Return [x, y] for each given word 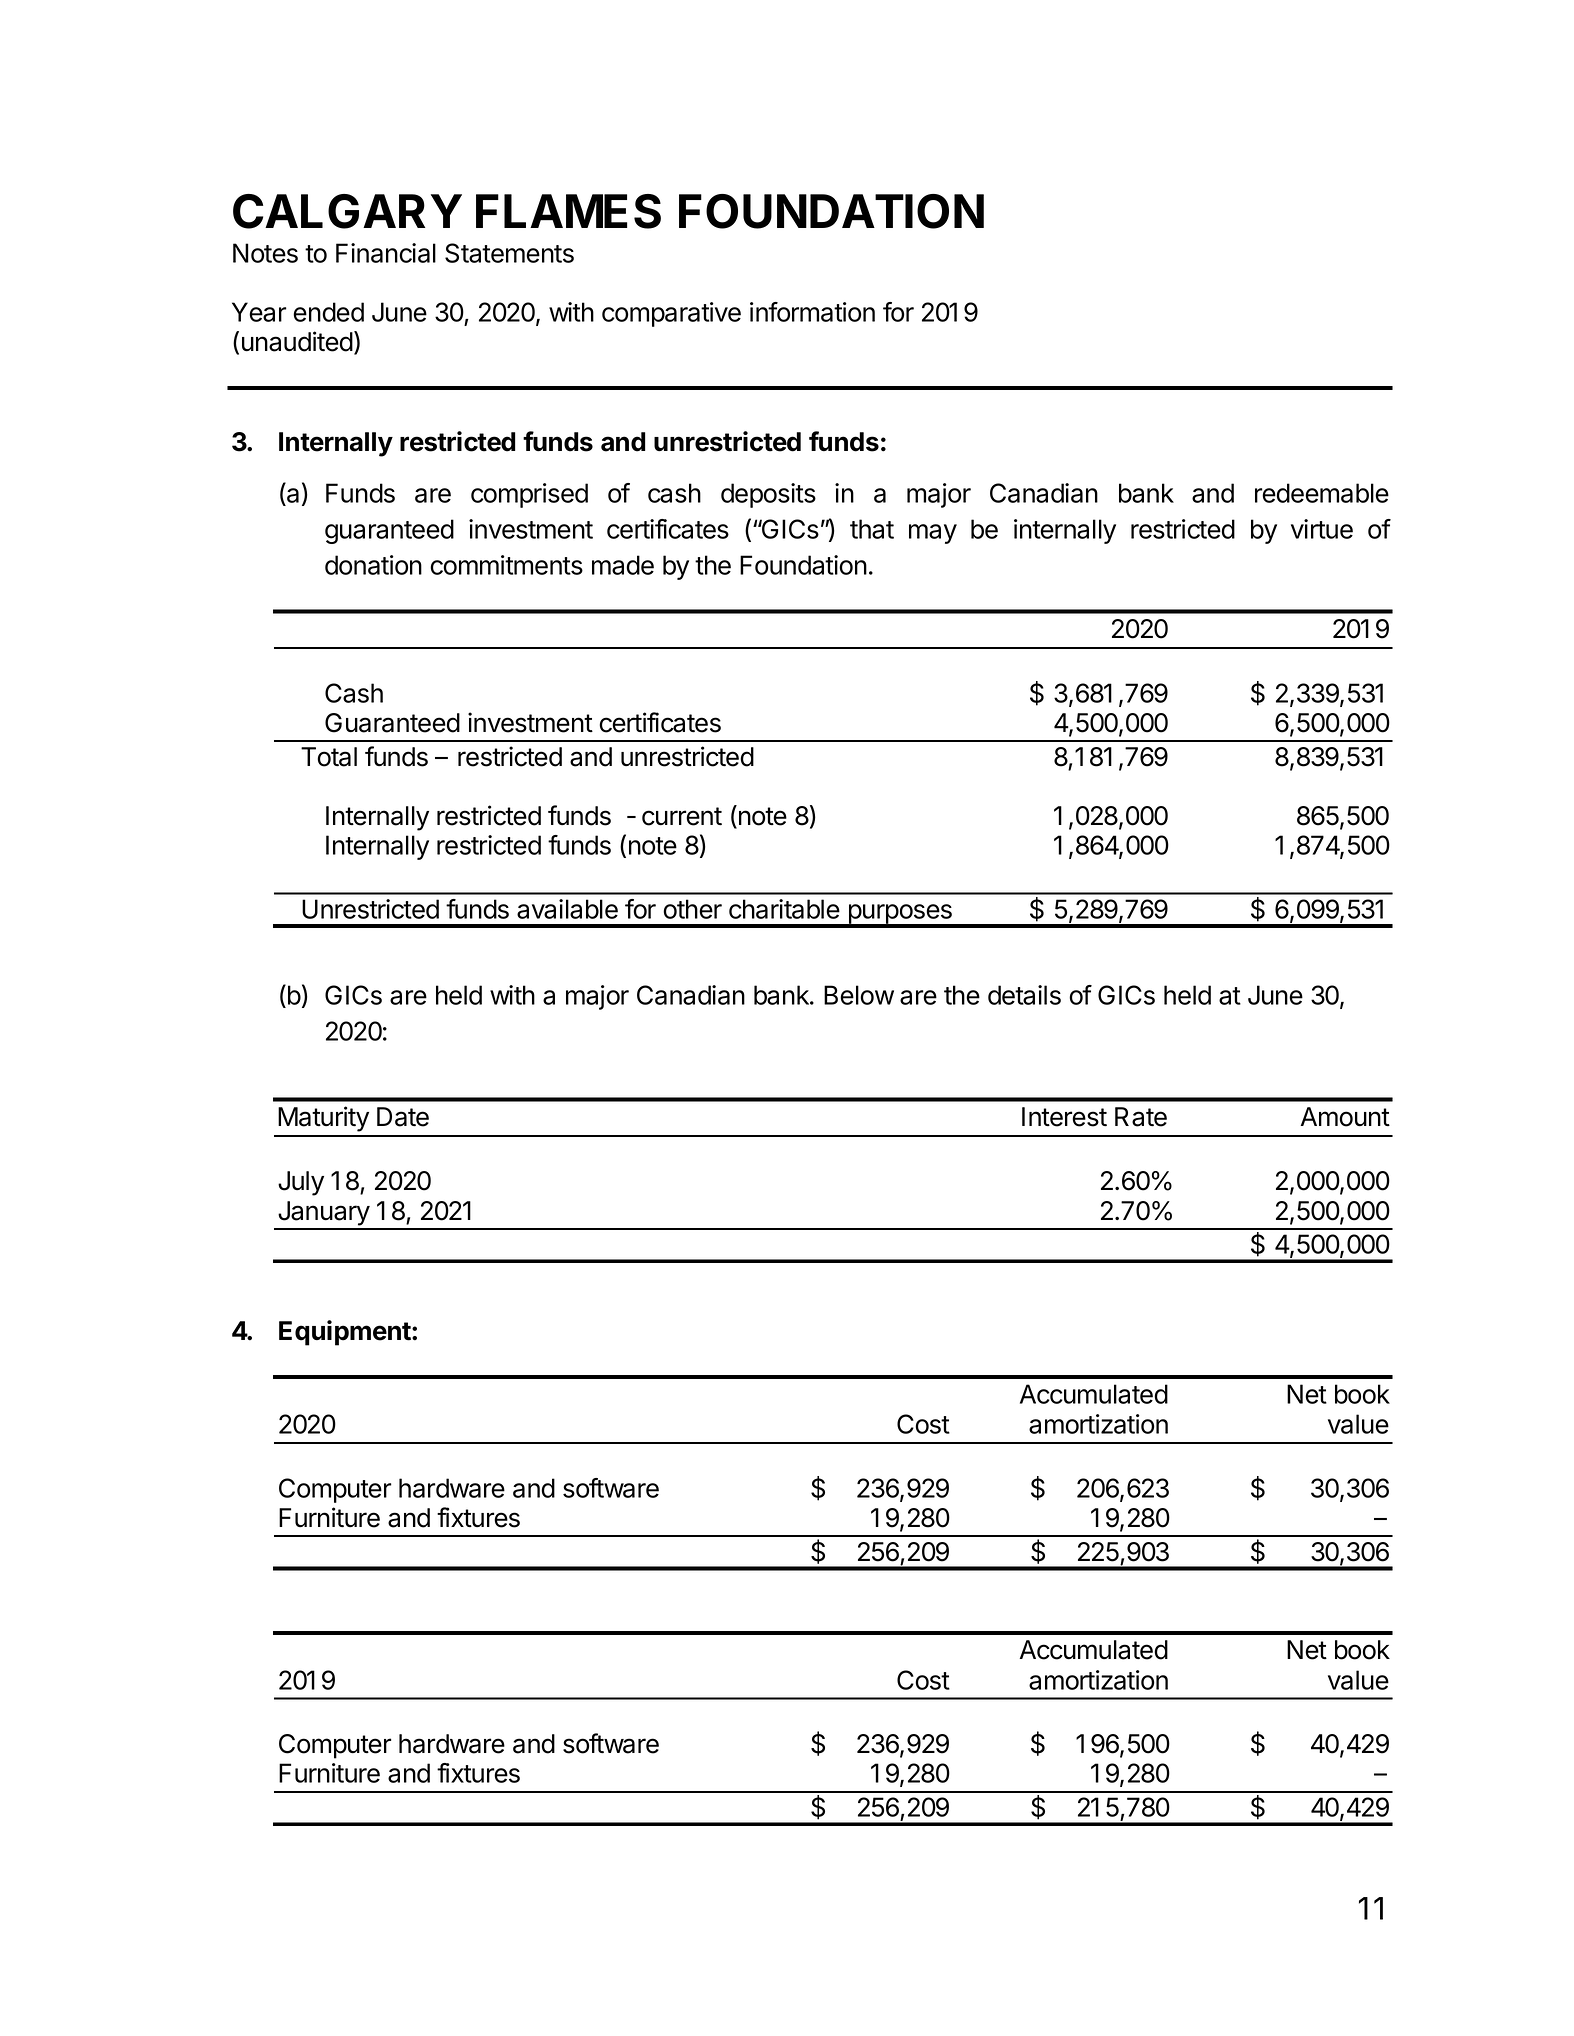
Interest [1064, 1117]
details [1024, 995]
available [567, 909]
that [872, 529]
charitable [784, 909]
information [812, 312]
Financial [386, 253]
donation [373, 565]
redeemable [1322, 493]
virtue [1322, 529]
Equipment [346, 1333]
